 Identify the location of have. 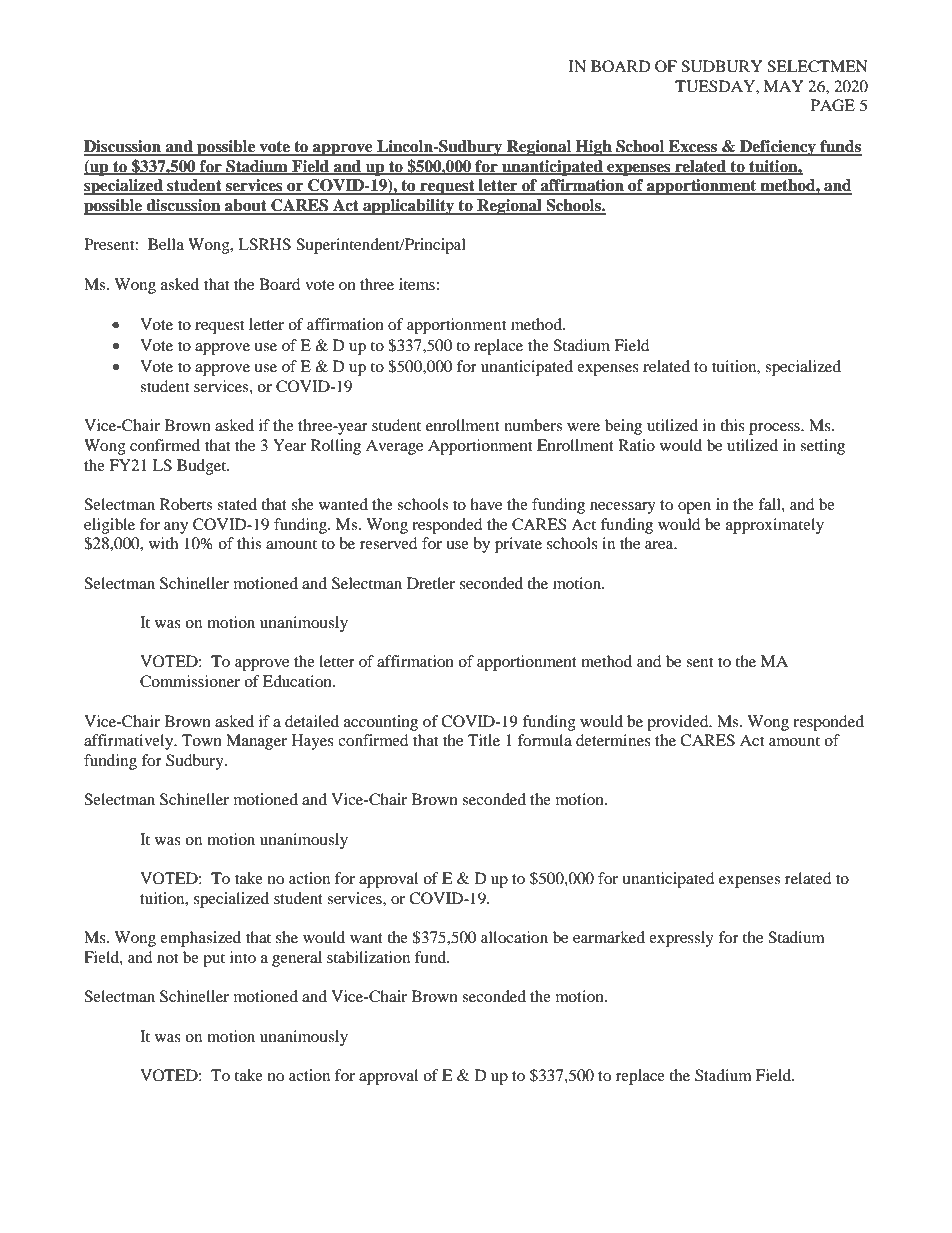
(486, 504).
